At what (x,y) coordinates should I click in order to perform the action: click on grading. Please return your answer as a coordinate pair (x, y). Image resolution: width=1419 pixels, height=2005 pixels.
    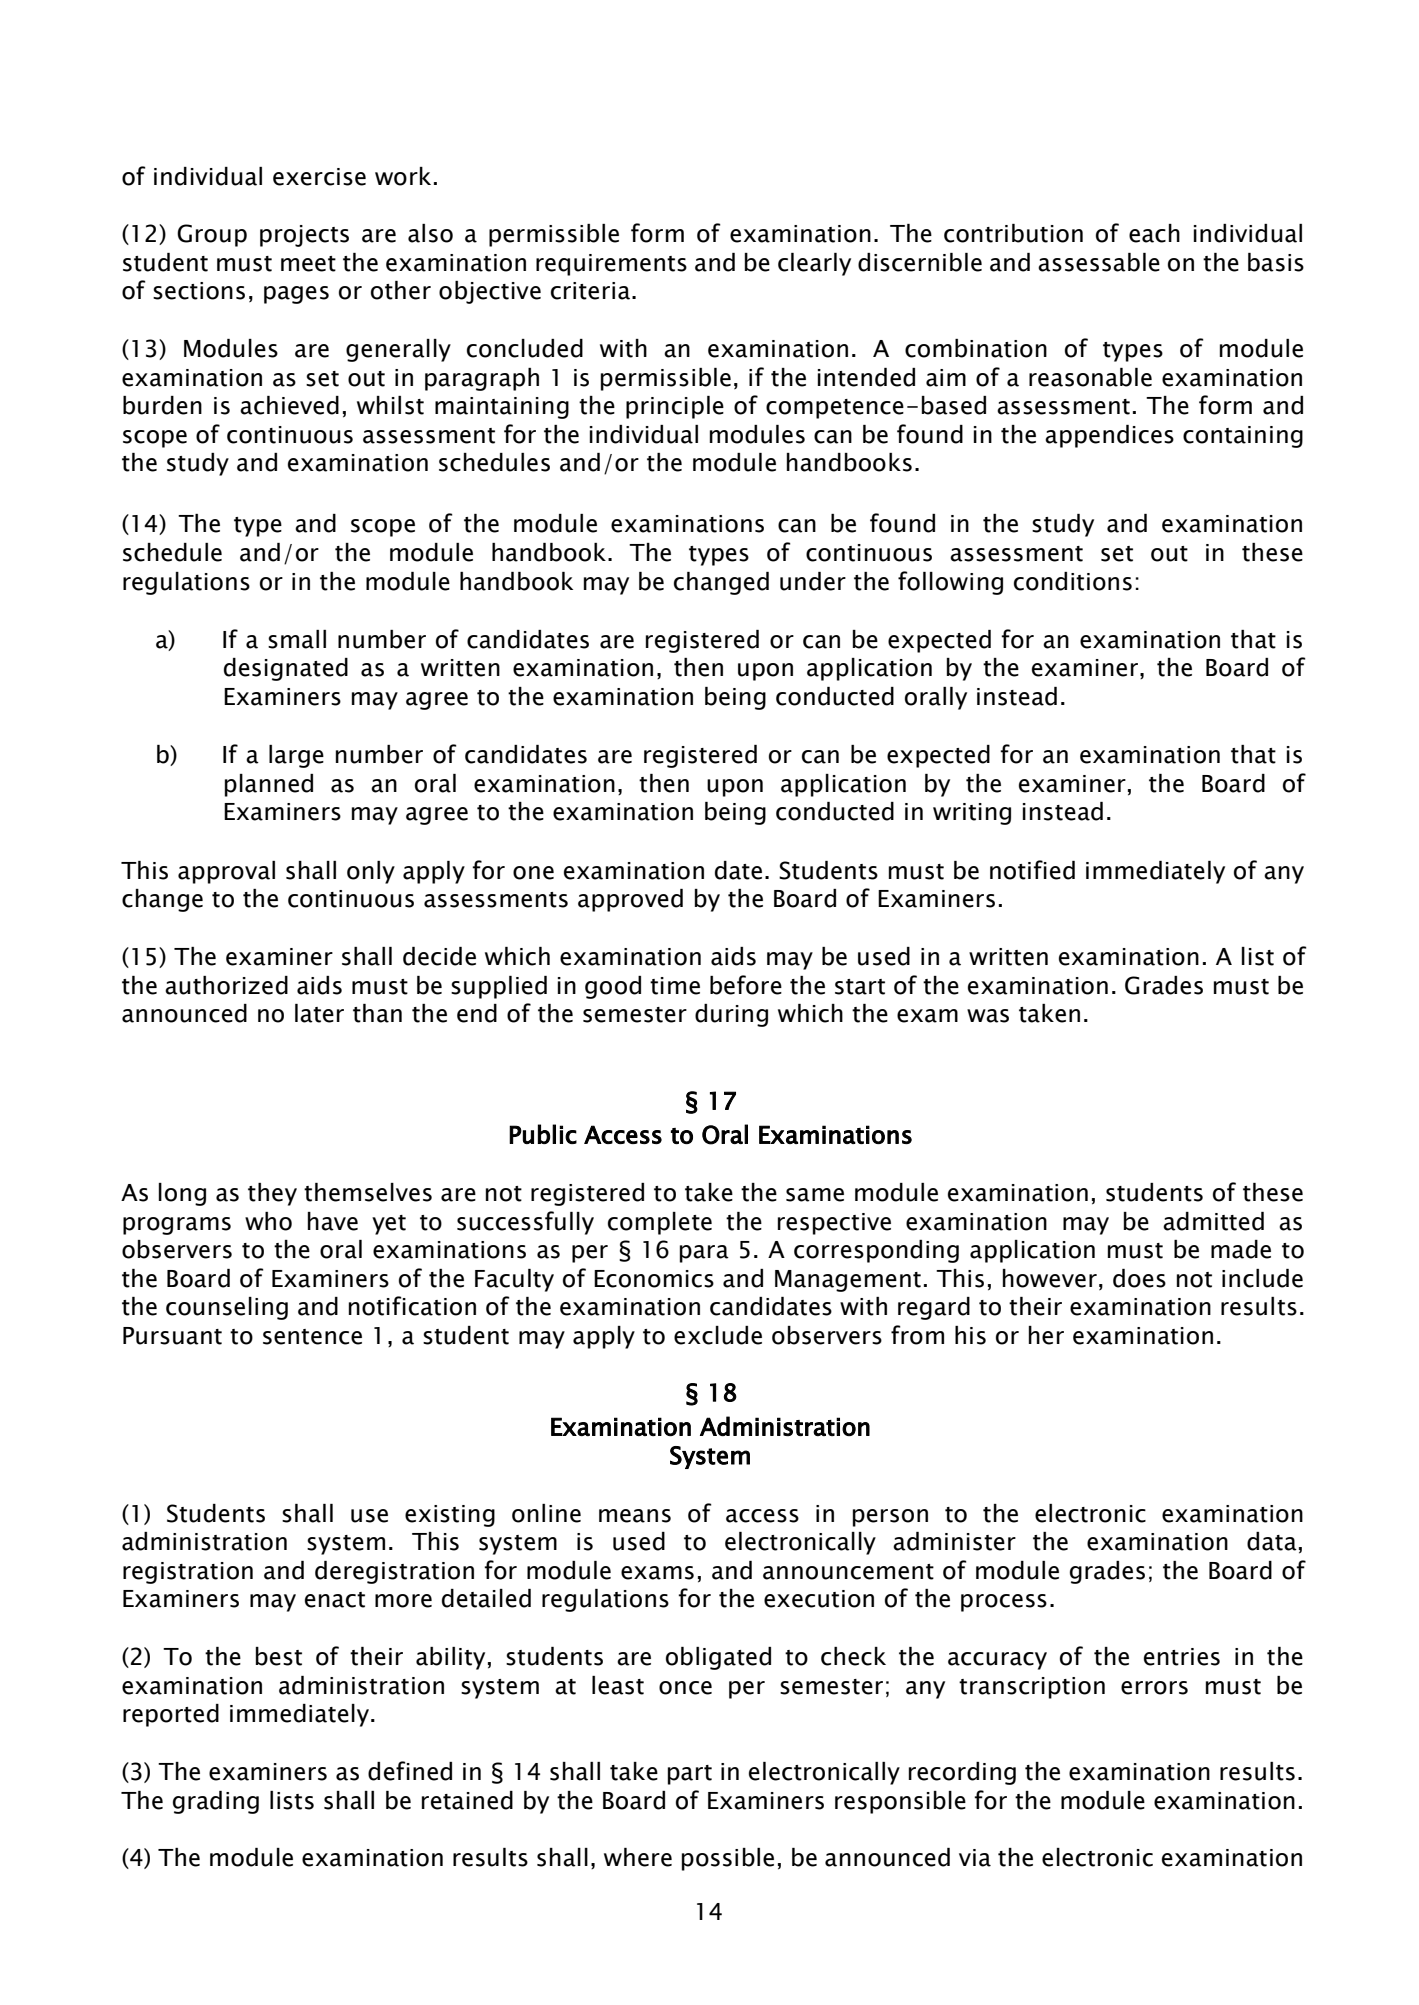
    Looking at the image, I should click on (216, 1802).
